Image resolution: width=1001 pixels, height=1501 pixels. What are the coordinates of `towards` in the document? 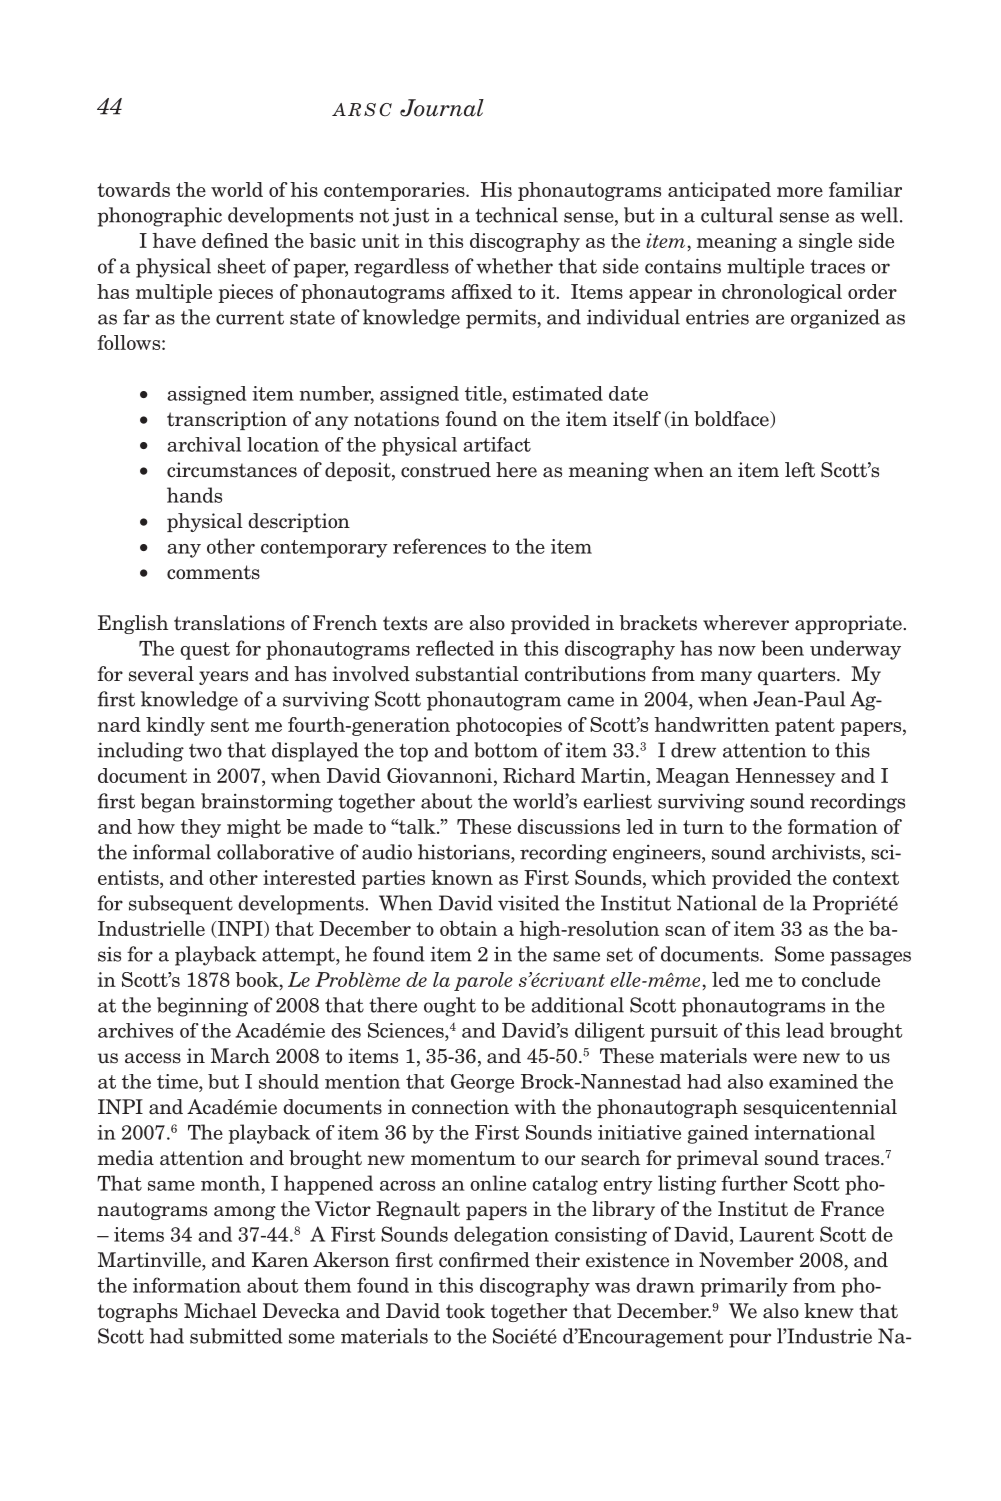 It's located at (133, 189).
